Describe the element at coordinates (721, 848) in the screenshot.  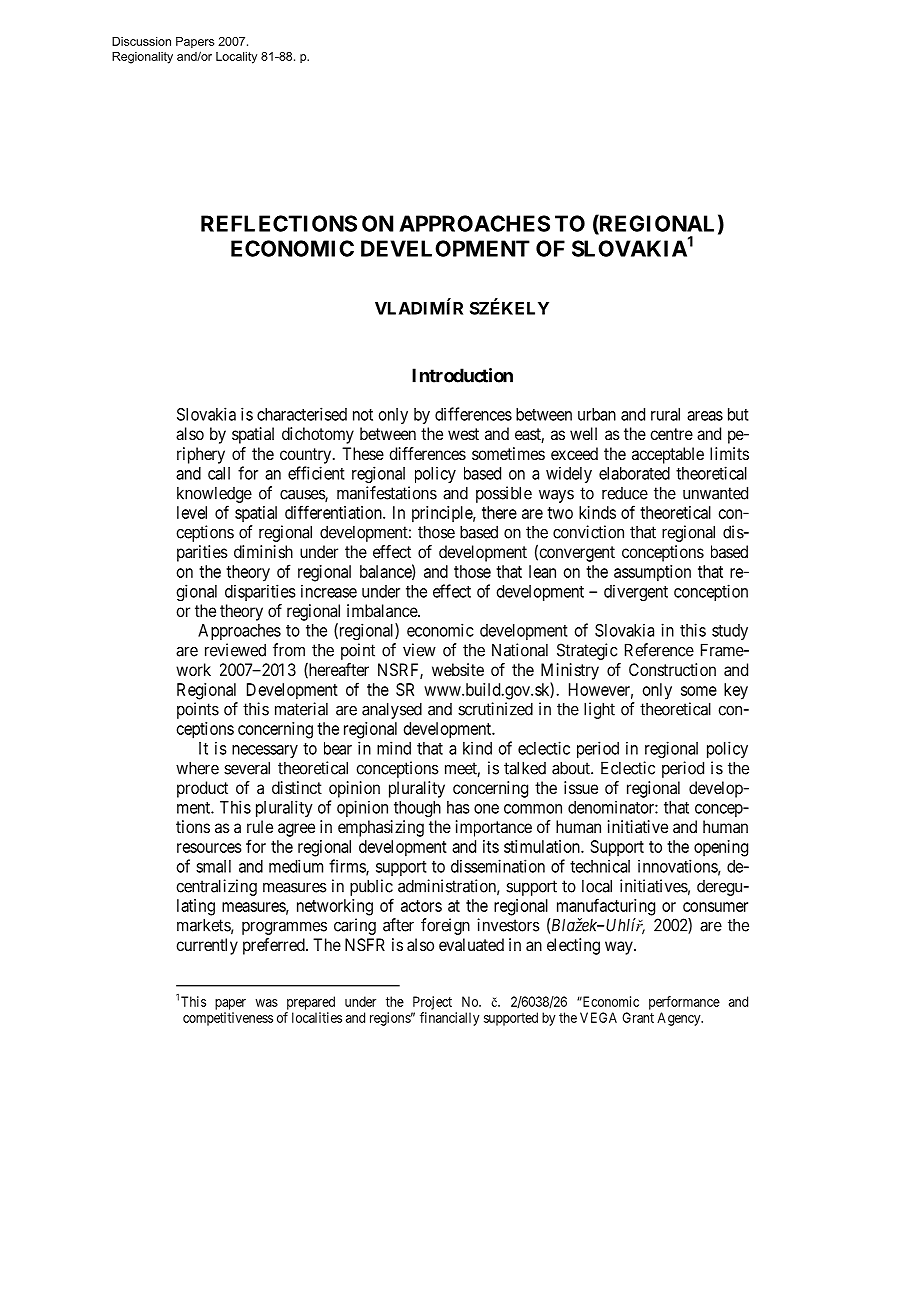
I see `opening` at that location.
